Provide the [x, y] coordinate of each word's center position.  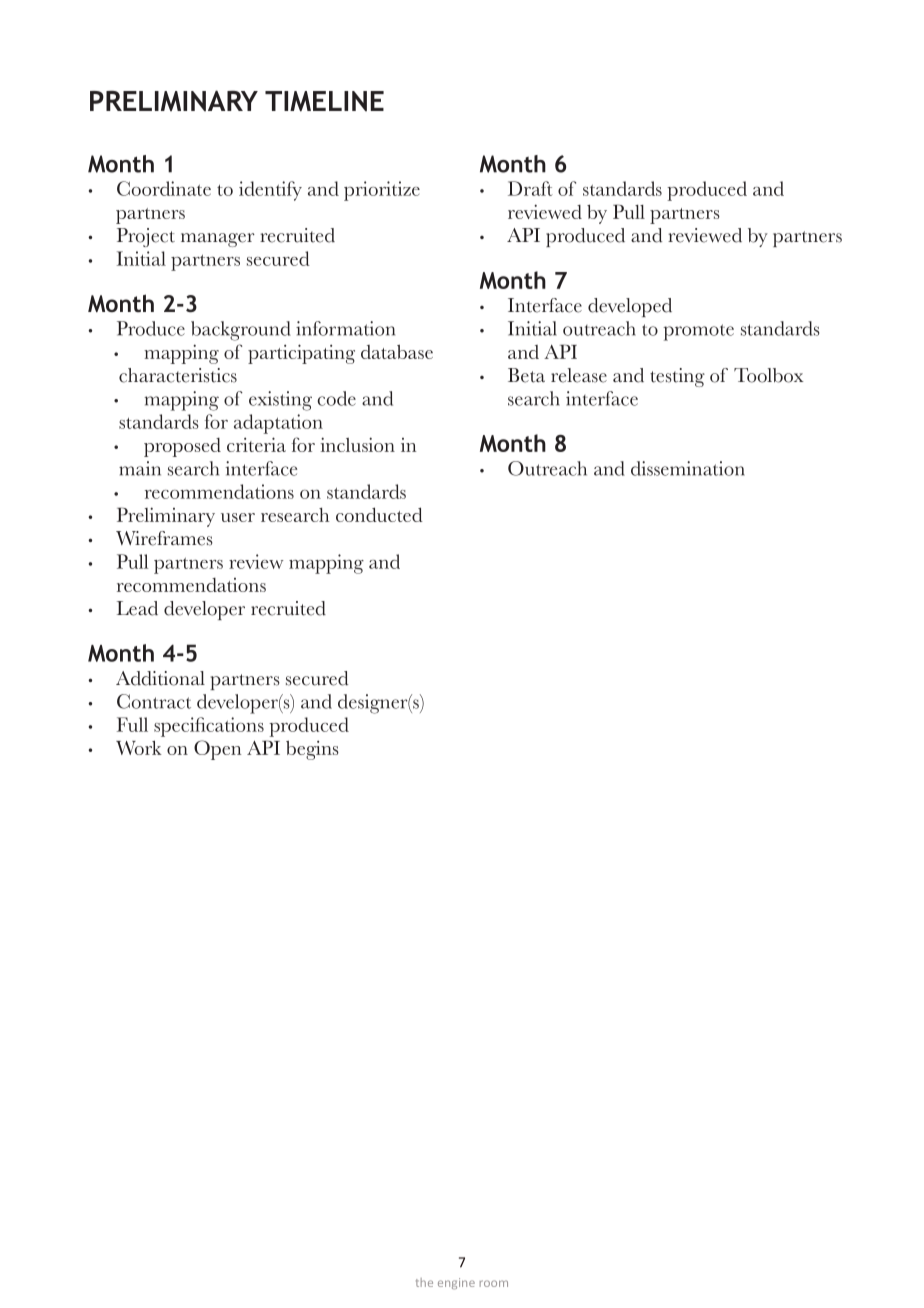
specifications [209, 727]
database [397, 352]
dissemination [688, 468]
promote [698, 332]
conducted [379, 514]
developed [630, 307]
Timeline [324, 101]
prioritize [382, 191]
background [241, 331]
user [238, 517]
